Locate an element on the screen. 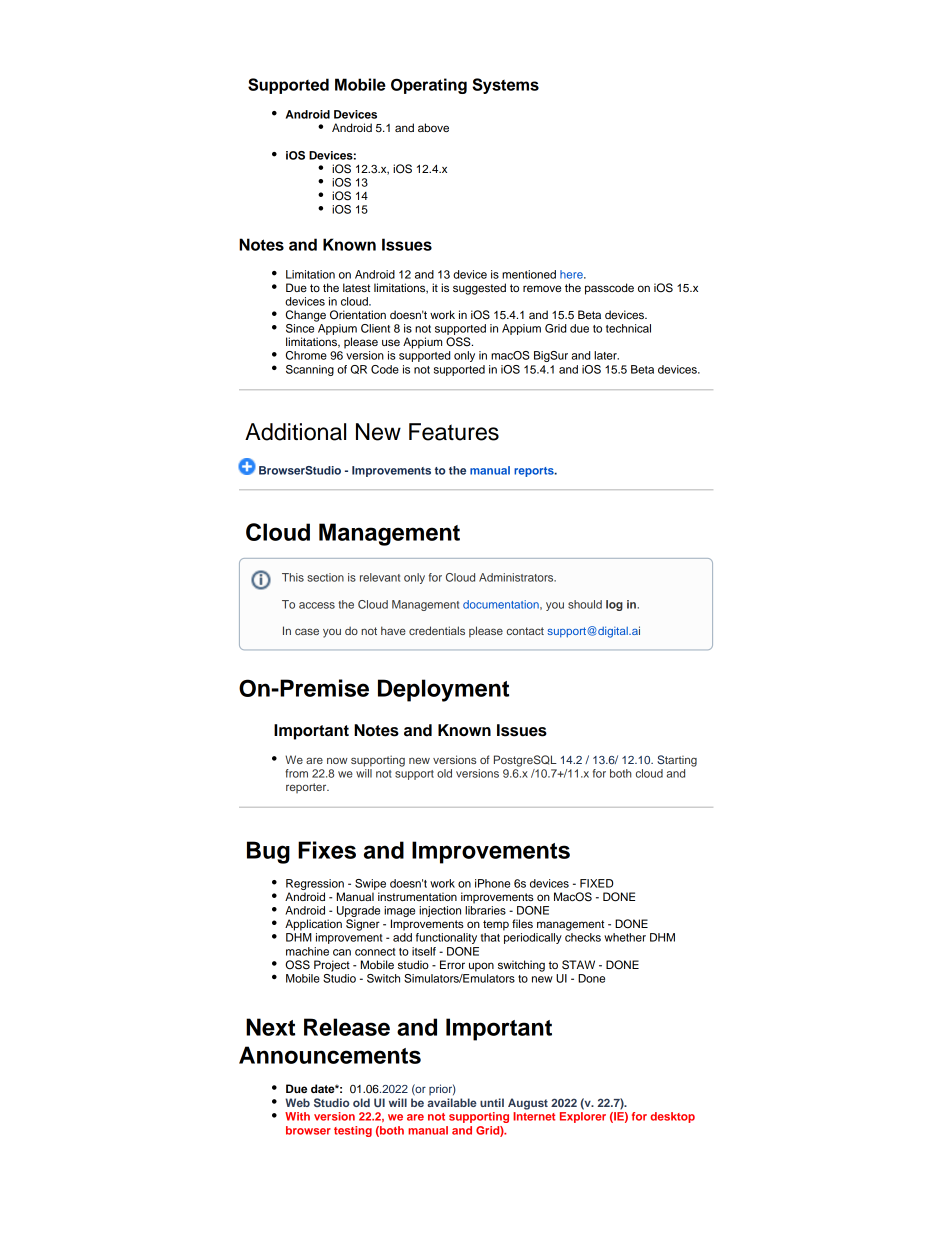 The width and height of the screenshot is (952, 1233). available is located at coordinates (452, 1102).
